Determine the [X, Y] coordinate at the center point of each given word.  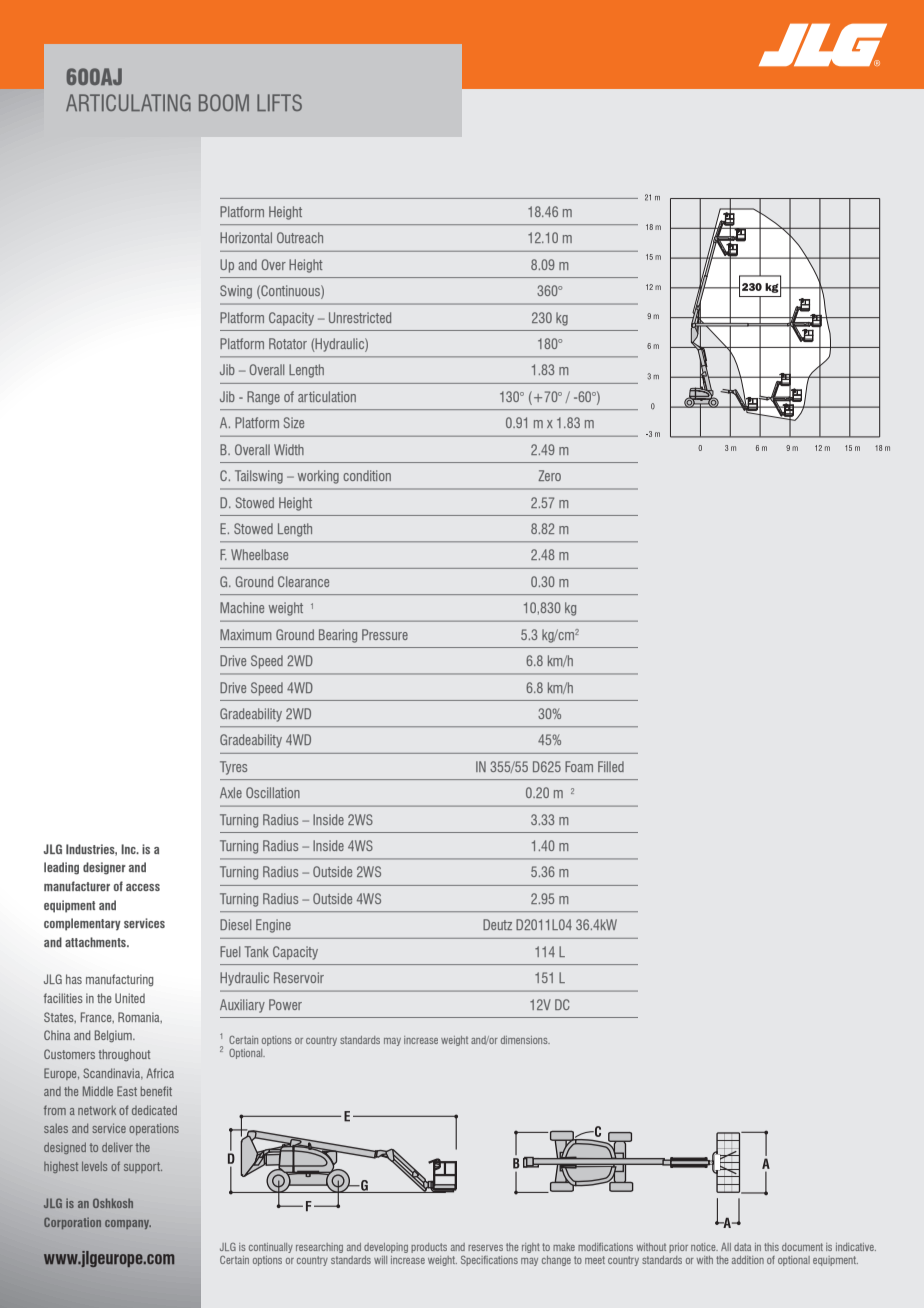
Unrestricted [360, 317]
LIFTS [279, 102]
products [429, 1248]
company [128, 1224]
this [771, 1247]
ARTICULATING [128, 102]
